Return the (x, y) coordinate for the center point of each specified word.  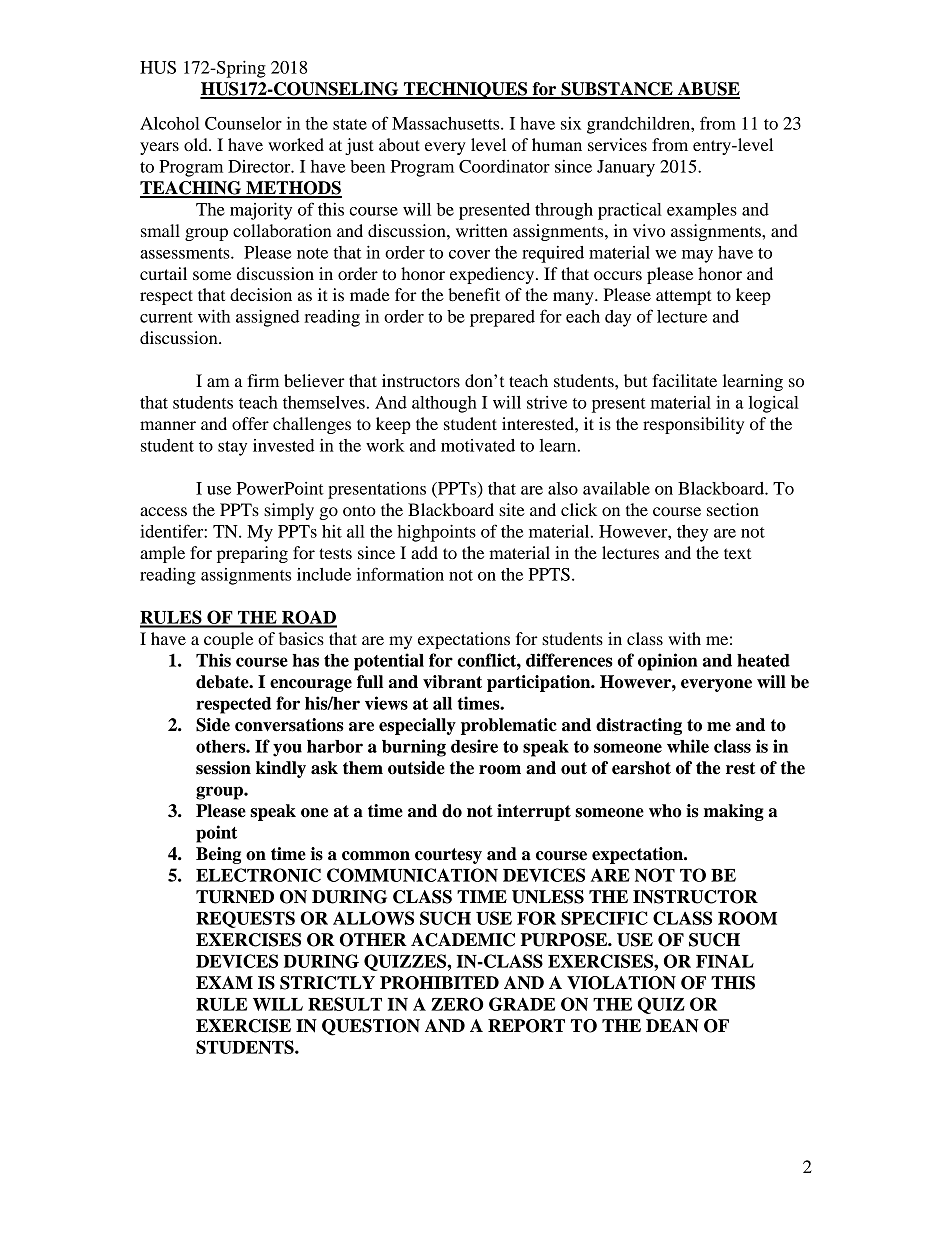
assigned (268, 318)
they (692, 533)
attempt (684, 297)
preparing (252, 554)
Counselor (243, 123)
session (223, 768)
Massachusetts (447, 123)
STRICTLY (327, 983)
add (424, 552)
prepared (502, 318)
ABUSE (708, 90)
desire (474, 746)
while (688, 746)
